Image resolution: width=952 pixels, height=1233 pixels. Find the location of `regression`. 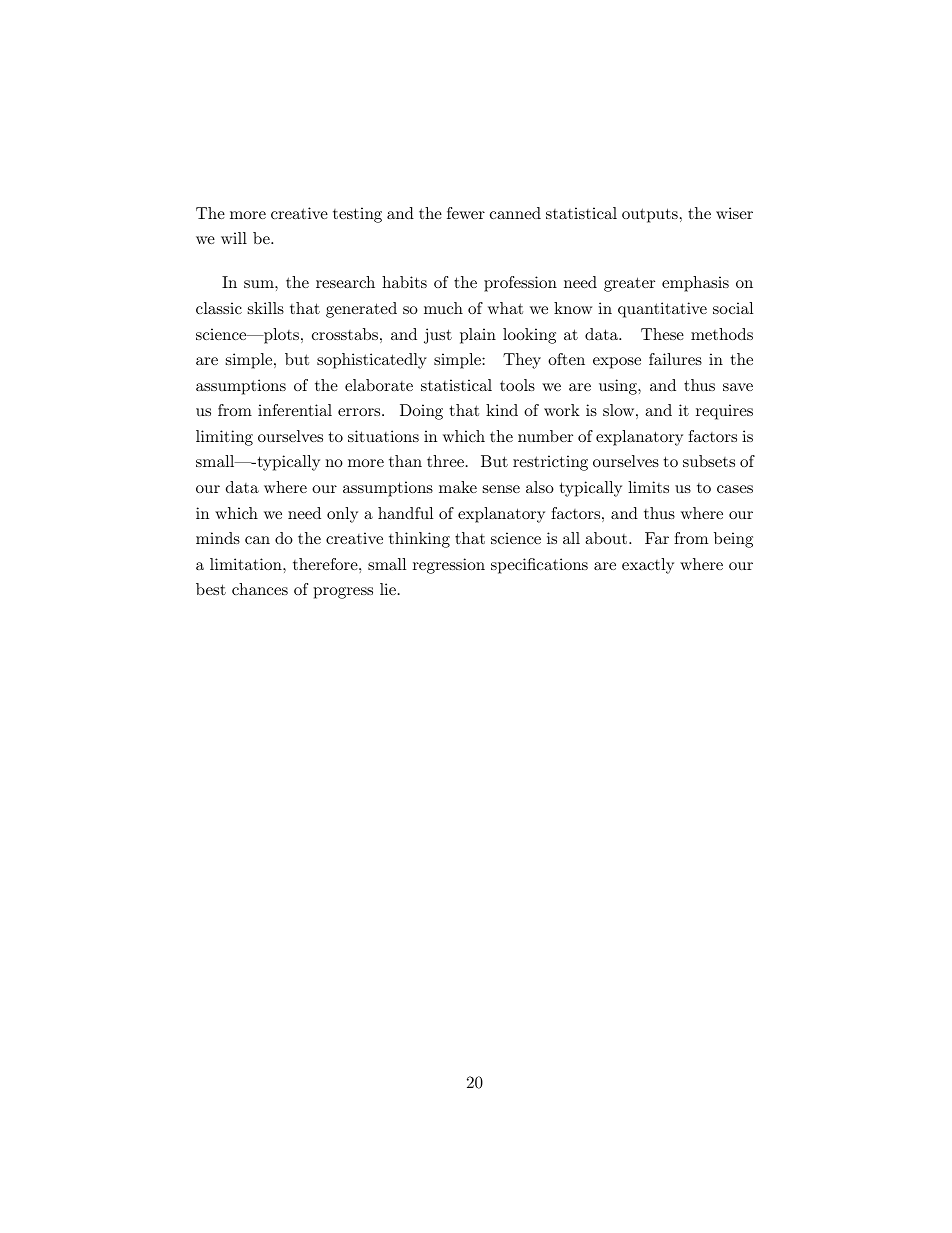

regression is located at coordinates (449, 566).
